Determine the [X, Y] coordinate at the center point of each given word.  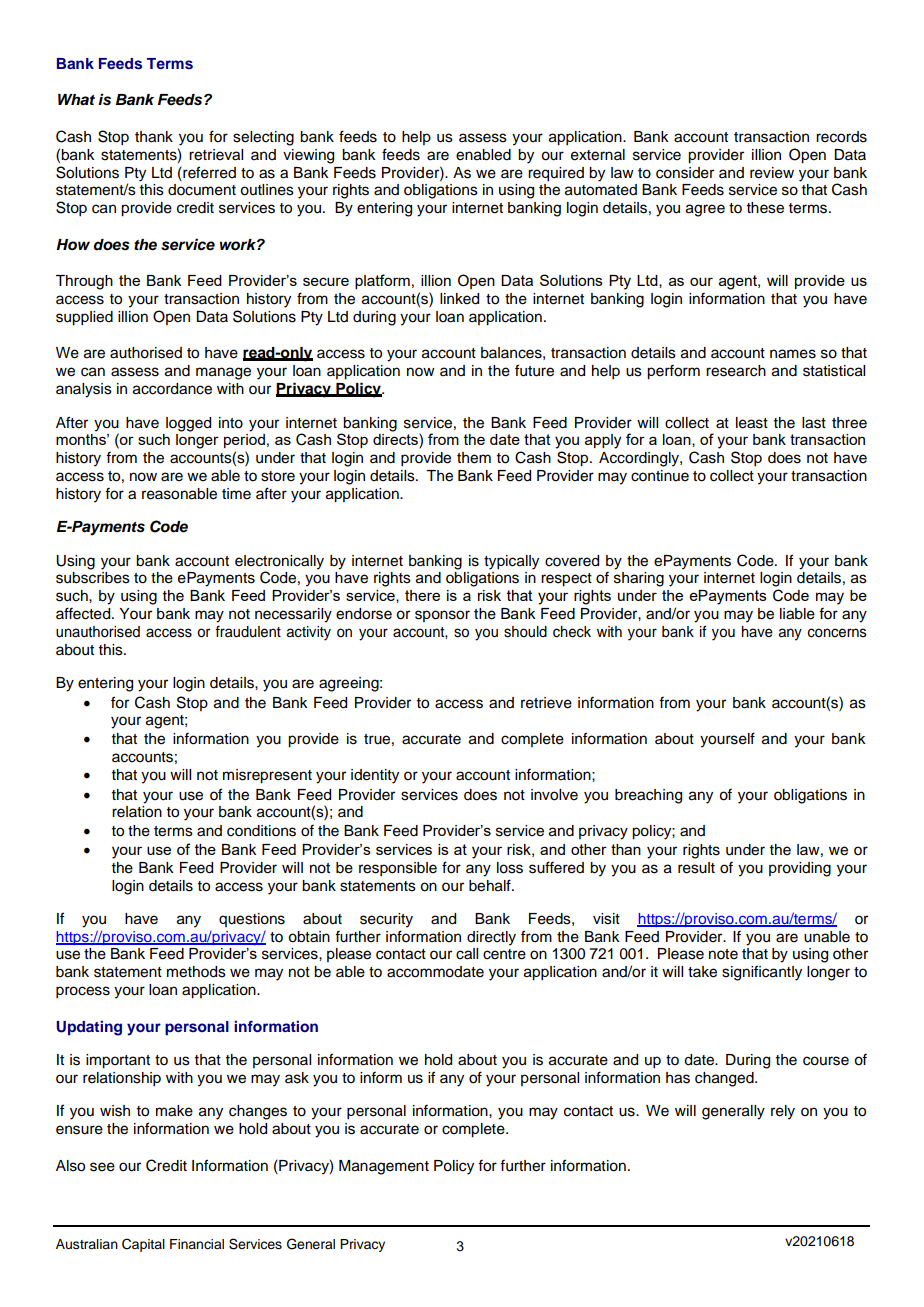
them [474, 458]
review [772, 173]
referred [208, 172]
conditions [261, 831]
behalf [491, 885]
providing [800, 869]
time [236, 494]
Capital [143, 1245]
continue [660, 476]
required [556, 174]
